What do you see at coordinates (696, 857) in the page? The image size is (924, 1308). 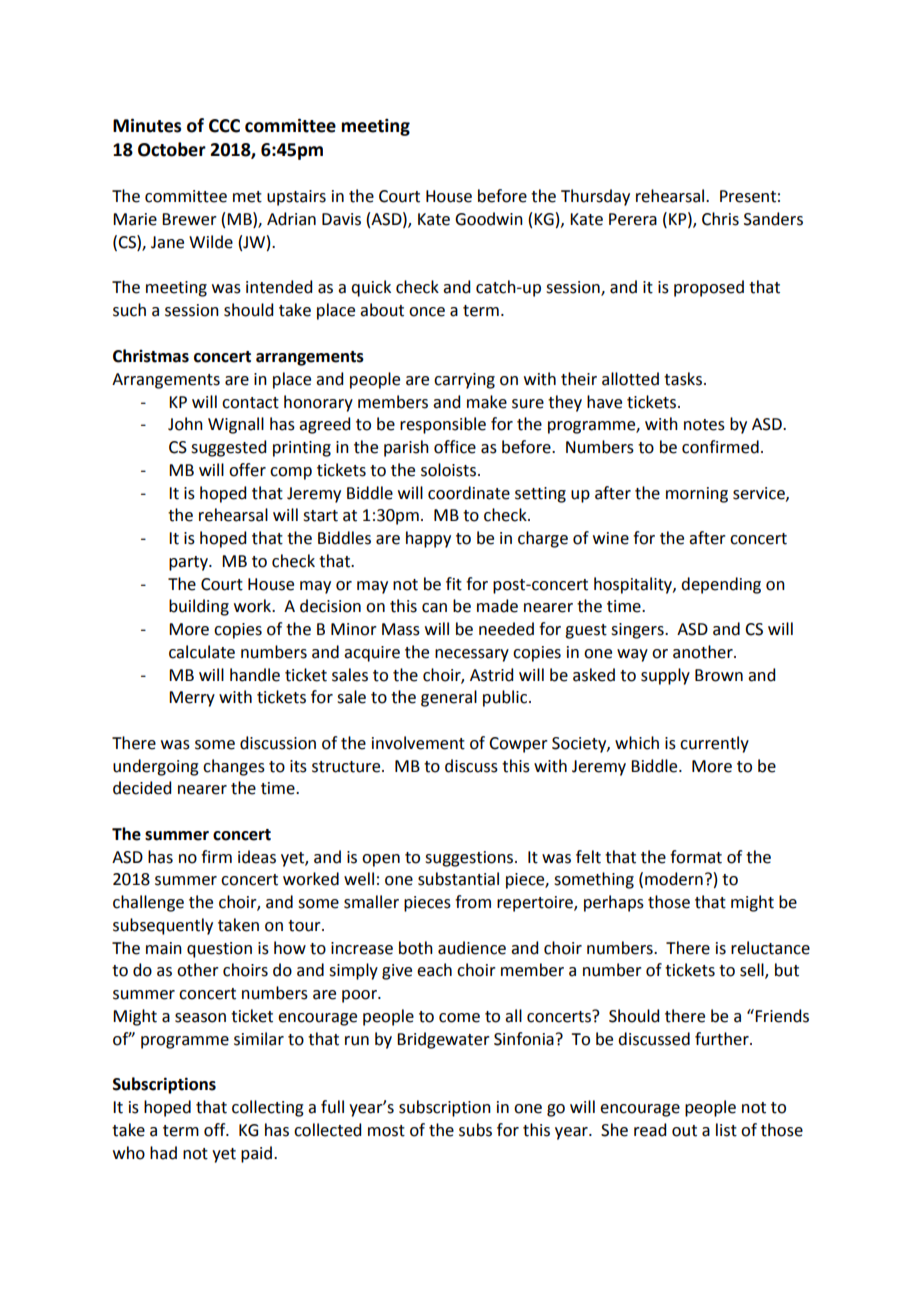 I see `format` at bounding box center [696, 857].
